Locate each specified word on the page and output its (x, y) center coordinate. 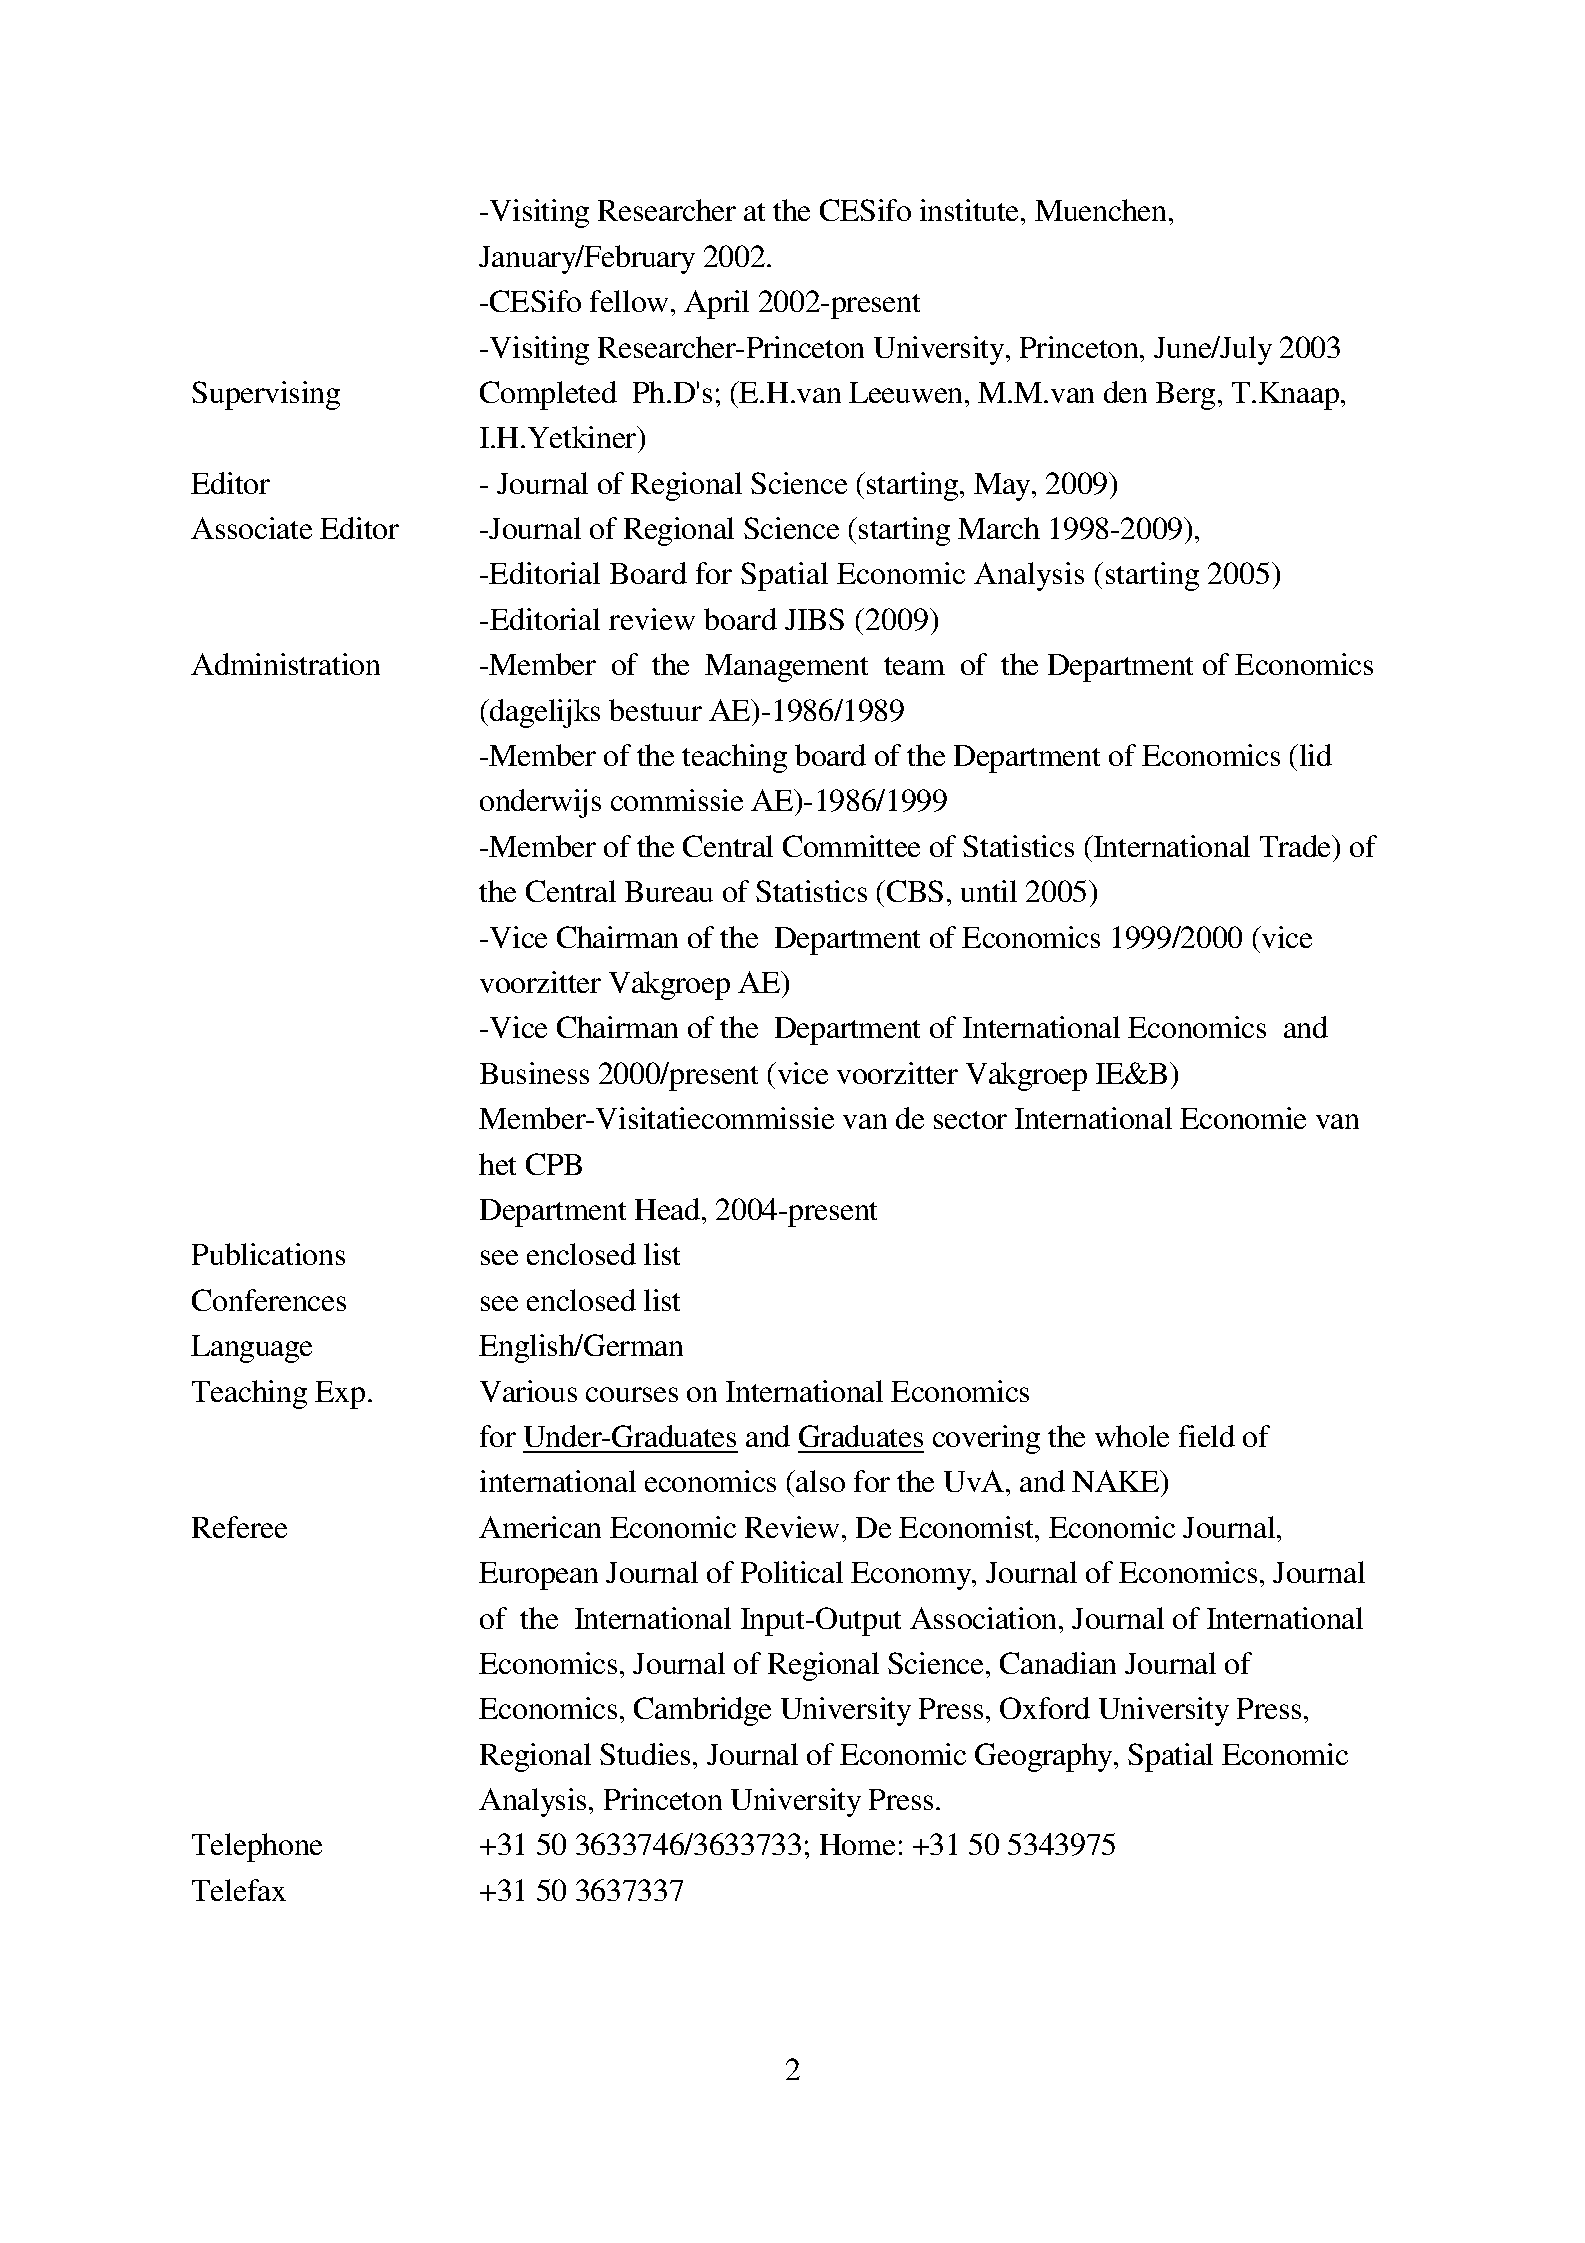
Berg (1185, 396)
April (716, 304)
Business (534, 1073)
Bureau (669, 891)
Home (857, 1844)
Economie (1243, 1118)
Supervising (266, 395)
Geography (1045, 1757)
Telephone (257, 1847)
